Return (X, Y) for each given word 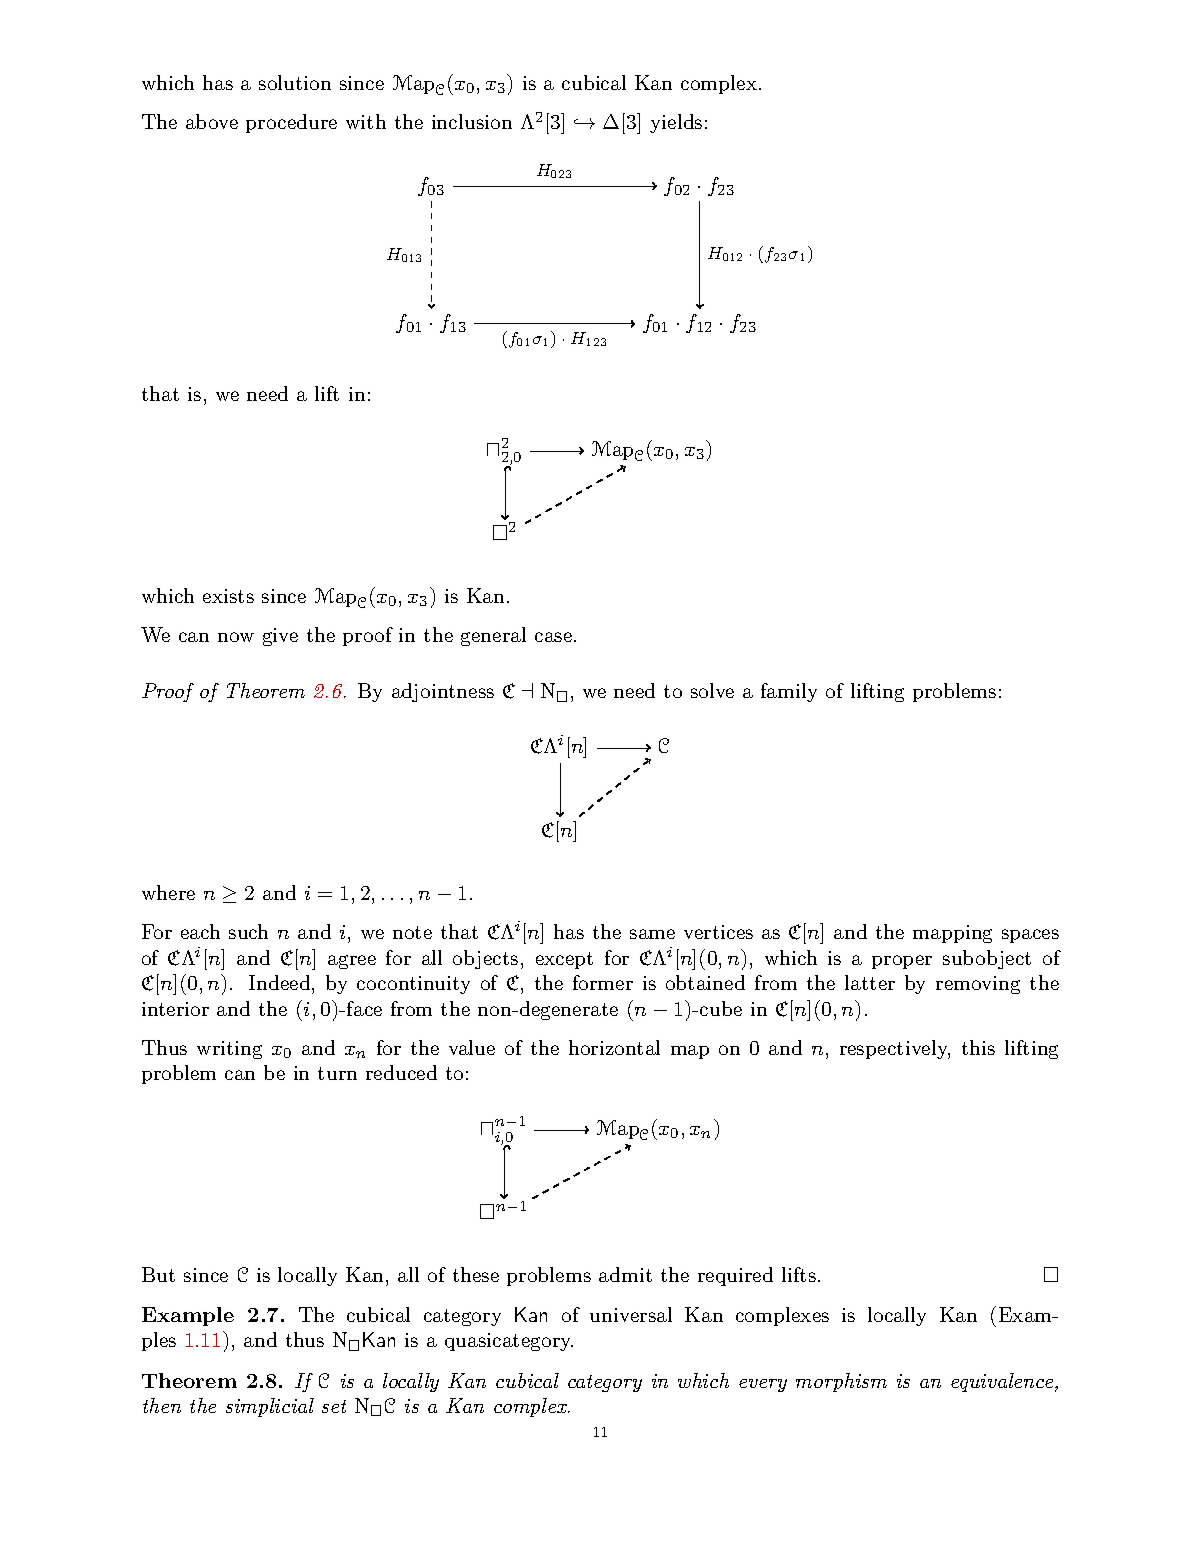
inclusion (472, 121)
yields (676, 123)
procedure (291, 123)
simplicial (270, 1407)
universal (631, 1314)
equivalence (1002, 1382)
